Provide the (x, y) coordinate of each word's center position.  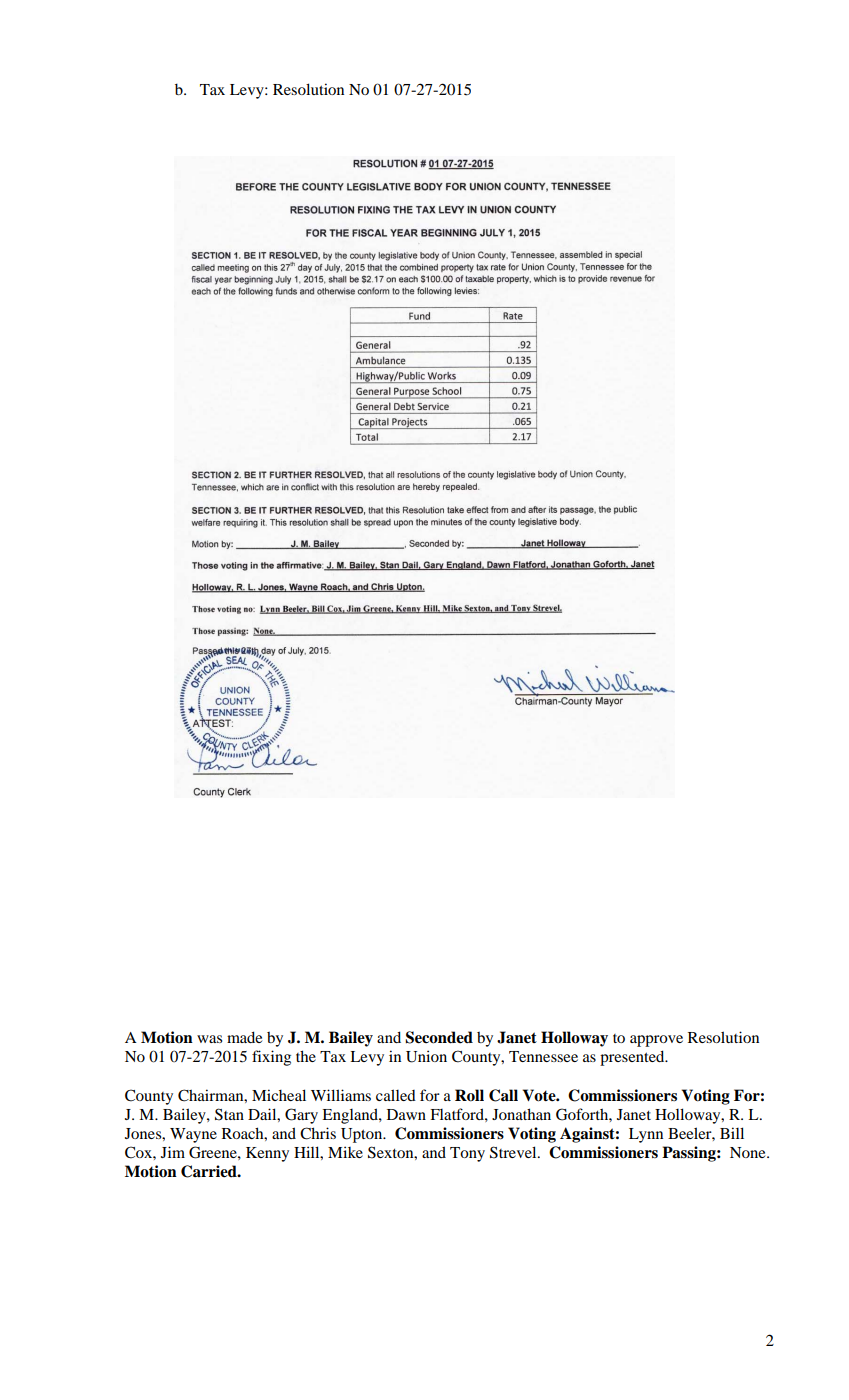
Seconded (439, 1037)
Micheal (279, 1095)
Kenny (267, 1154)
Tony (467, 1154)
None (749, 1152)
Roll (469, 1095)
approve (656, 1041)
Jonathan (521, 1114)
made (244, 1037)
